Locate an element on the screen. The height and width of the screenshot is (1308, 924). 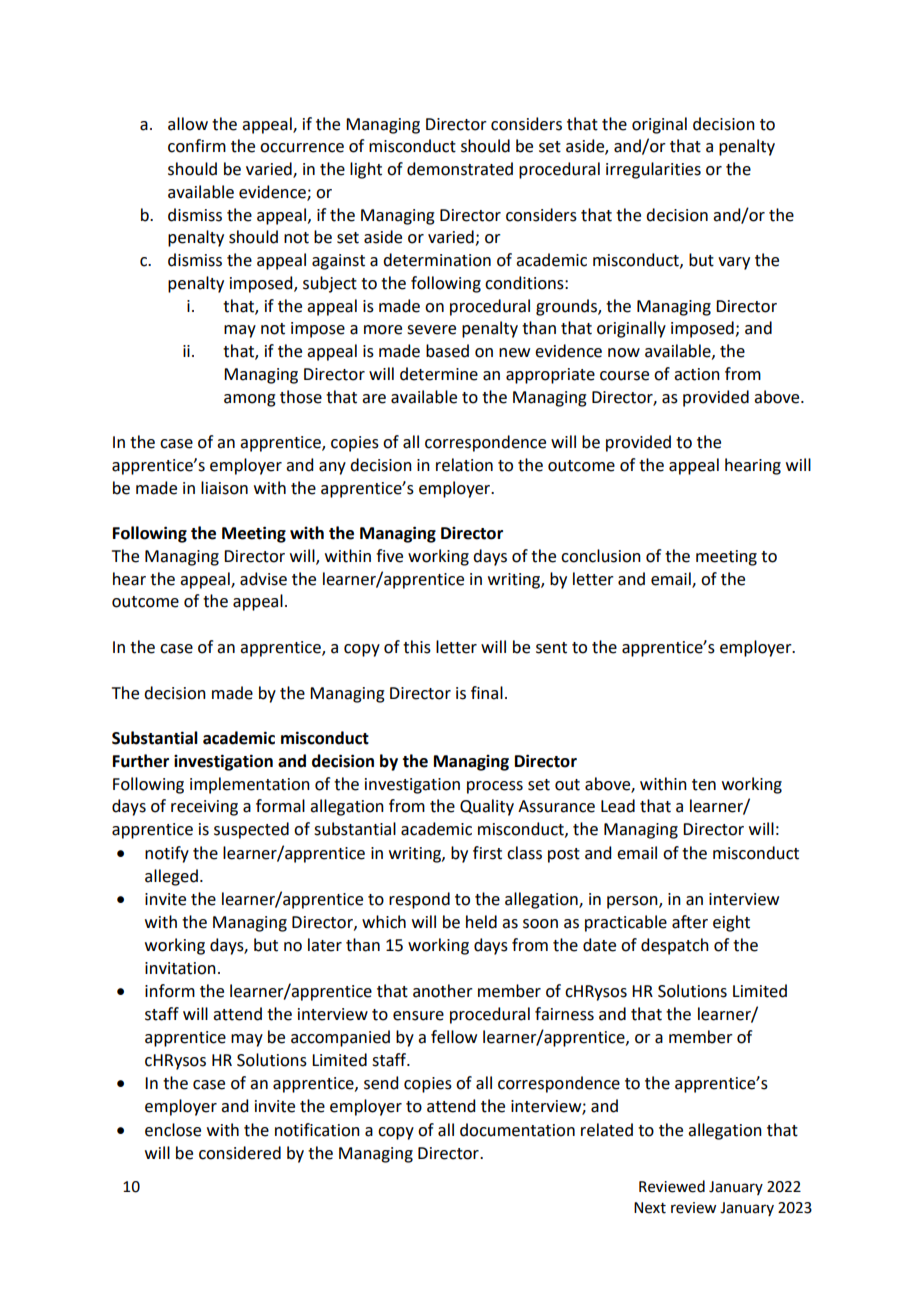
demonstrated is located at coordinates (460, 169).
